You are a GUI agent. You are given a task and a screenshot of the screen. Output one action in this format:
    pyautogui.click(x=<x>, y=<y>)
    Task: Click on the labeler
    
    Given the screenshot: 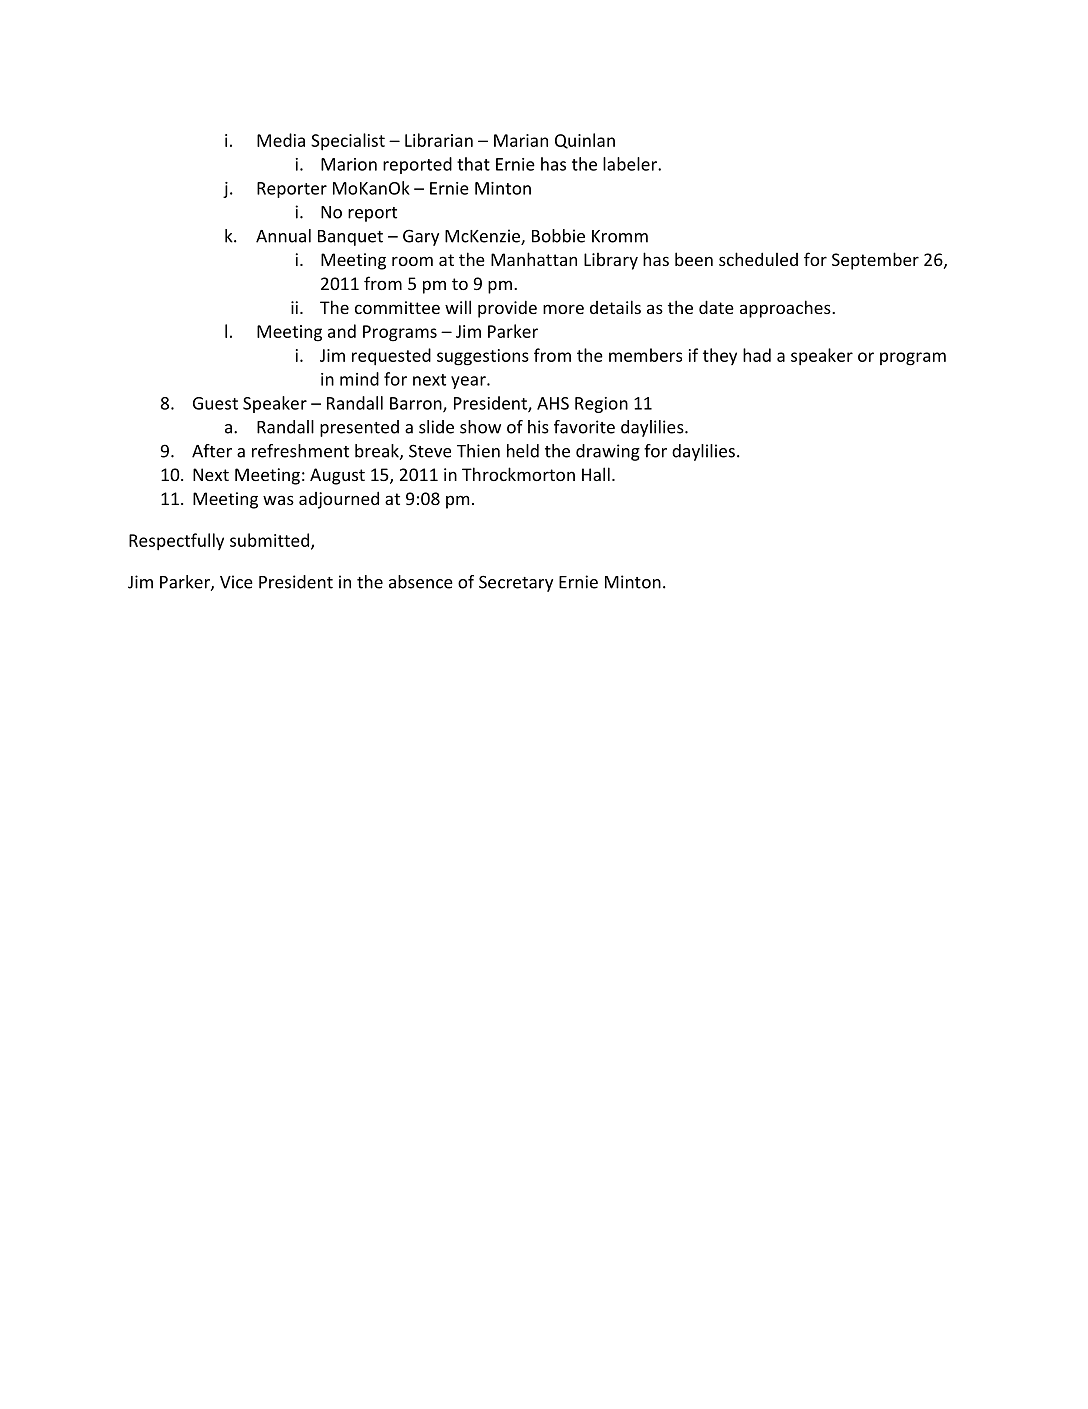 What is the action you would take?
    pyautogui.click(x=631, y=164)
